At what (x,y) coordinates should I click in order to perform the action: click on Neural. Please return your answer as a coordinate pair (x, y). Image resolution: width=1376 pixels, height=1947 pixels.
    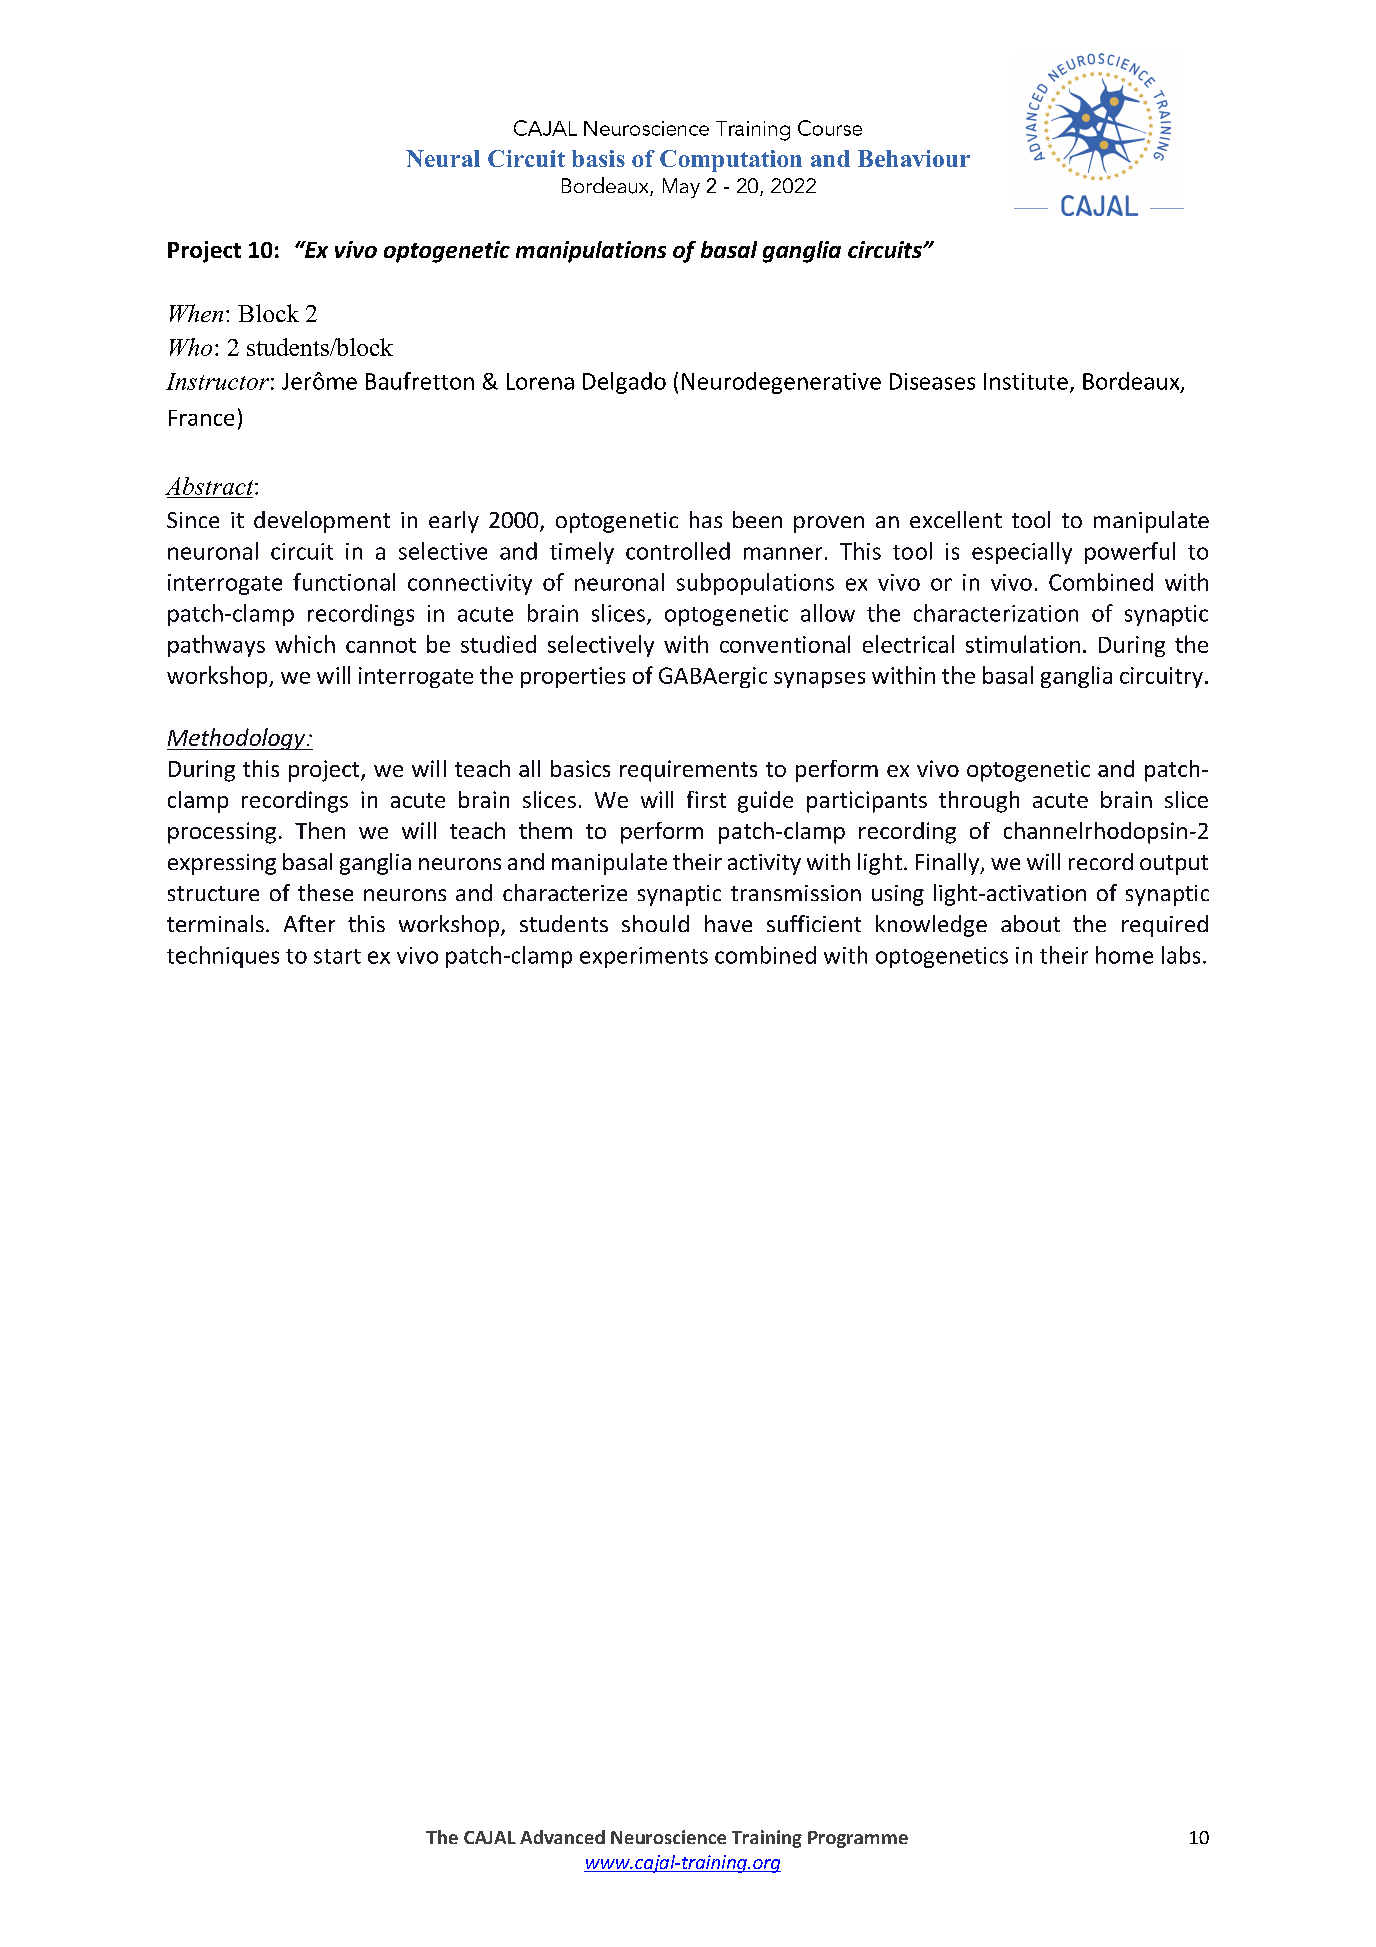
    Looking at the image, I should click on (443, 158).
